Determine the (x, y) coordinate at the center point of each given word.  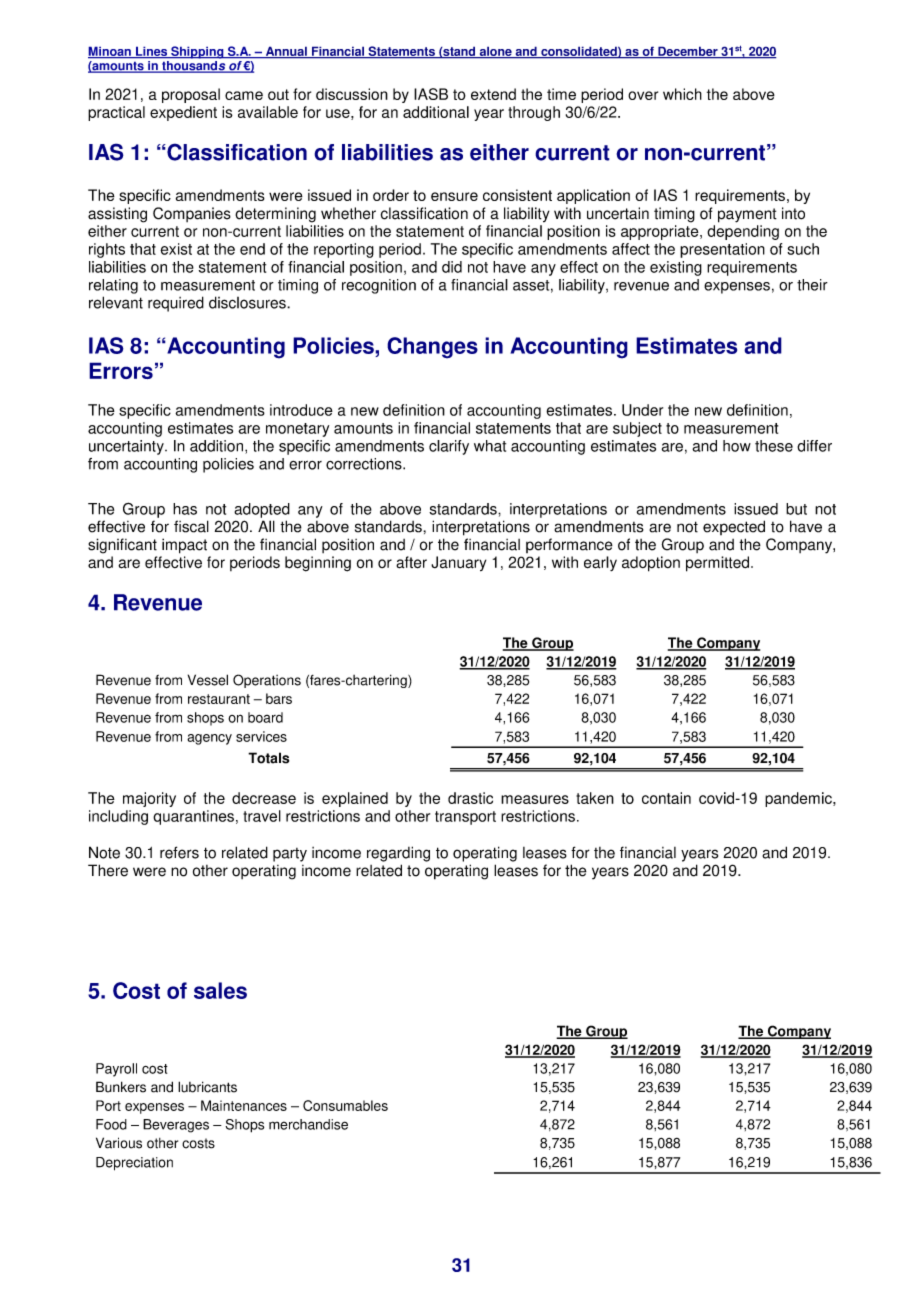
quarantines (193, 817)
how (737, 446)
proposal (191, 95)
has (185, 509)
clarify (449, 447)
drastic (470, 798)
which (682, 94)
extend (493, 94)
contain (666, 798)
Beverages (176, 1126)
